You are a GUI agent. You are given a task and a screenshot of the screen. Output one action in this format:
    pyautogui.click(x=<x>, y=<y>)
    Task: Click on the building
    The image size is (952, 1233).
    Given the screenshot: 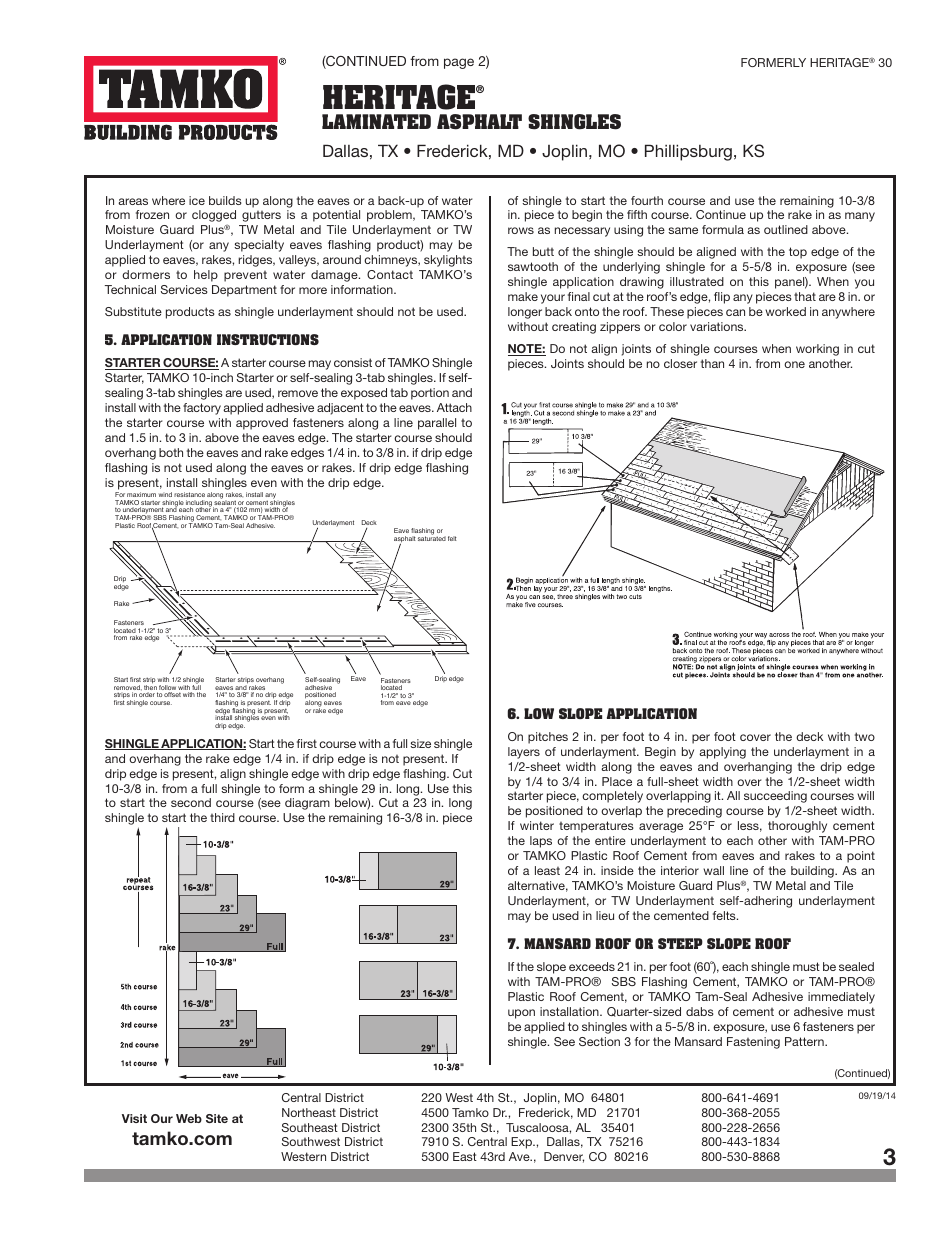 What is the action you would take?
    pyautogui.click(x=813, y=872)
